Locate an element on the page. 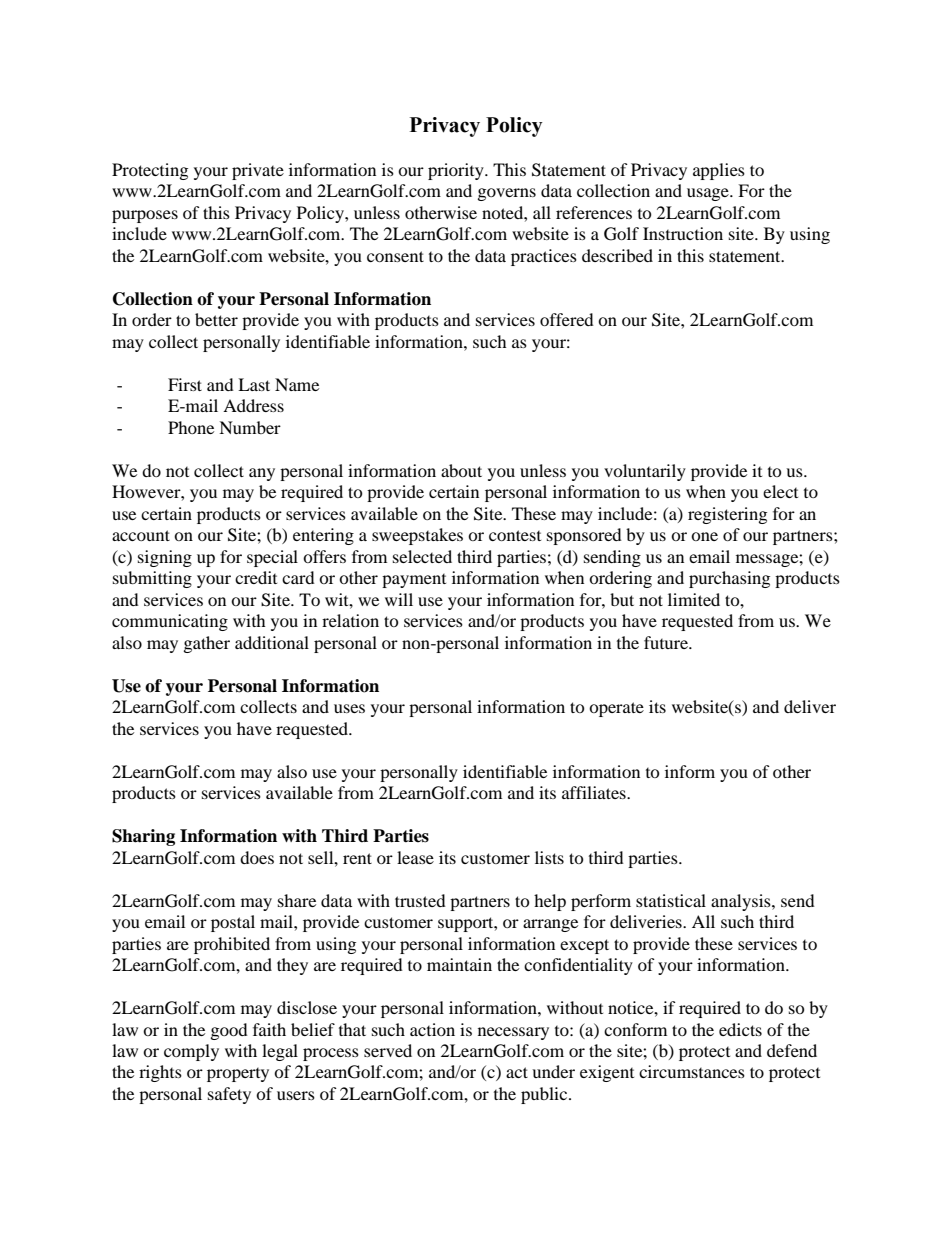 The height and width of the document is (1233, 952). will is located at coordinates (399, 599).
